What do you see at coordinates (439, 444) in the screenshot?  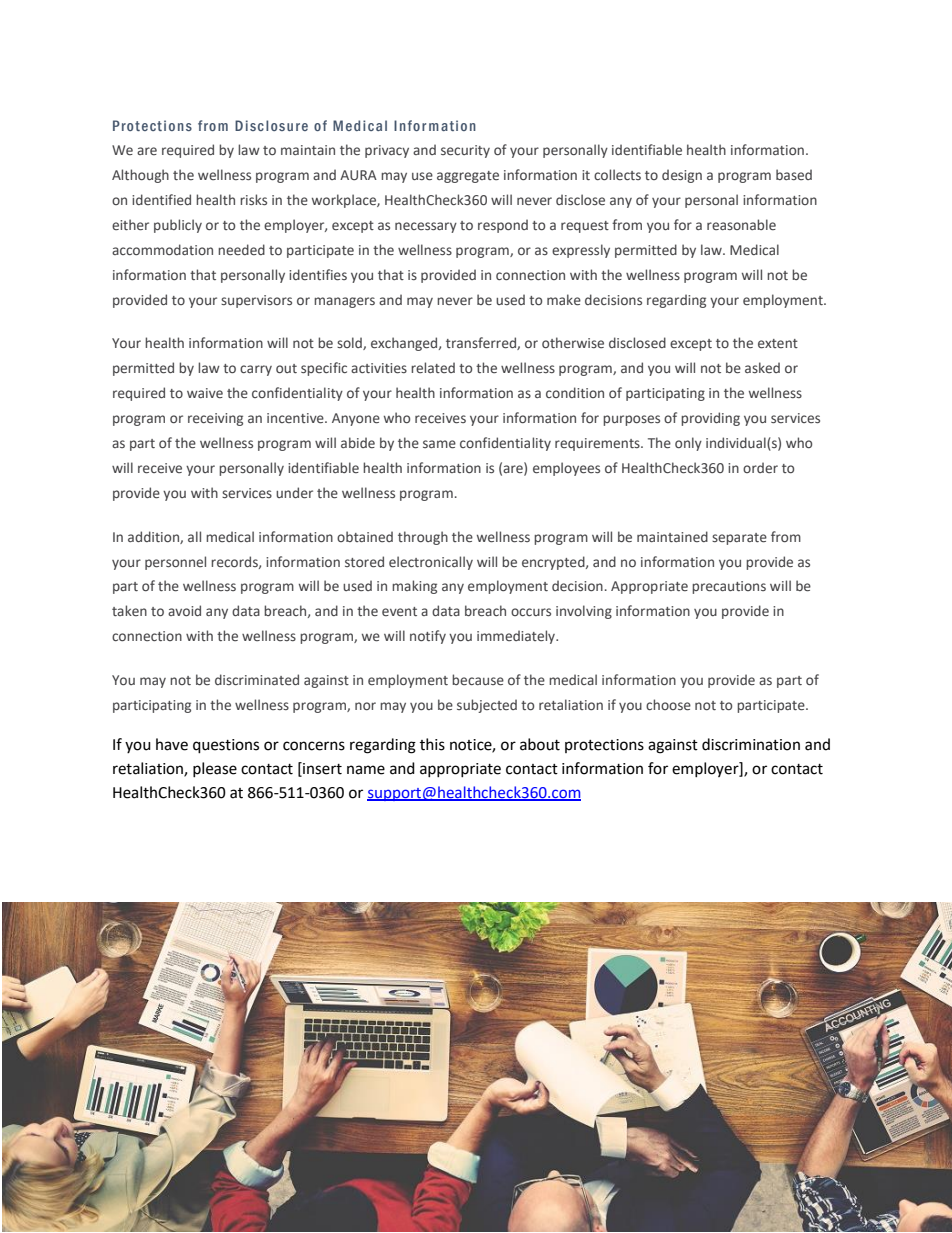 I see `same` at bounding box center [439, 444].
